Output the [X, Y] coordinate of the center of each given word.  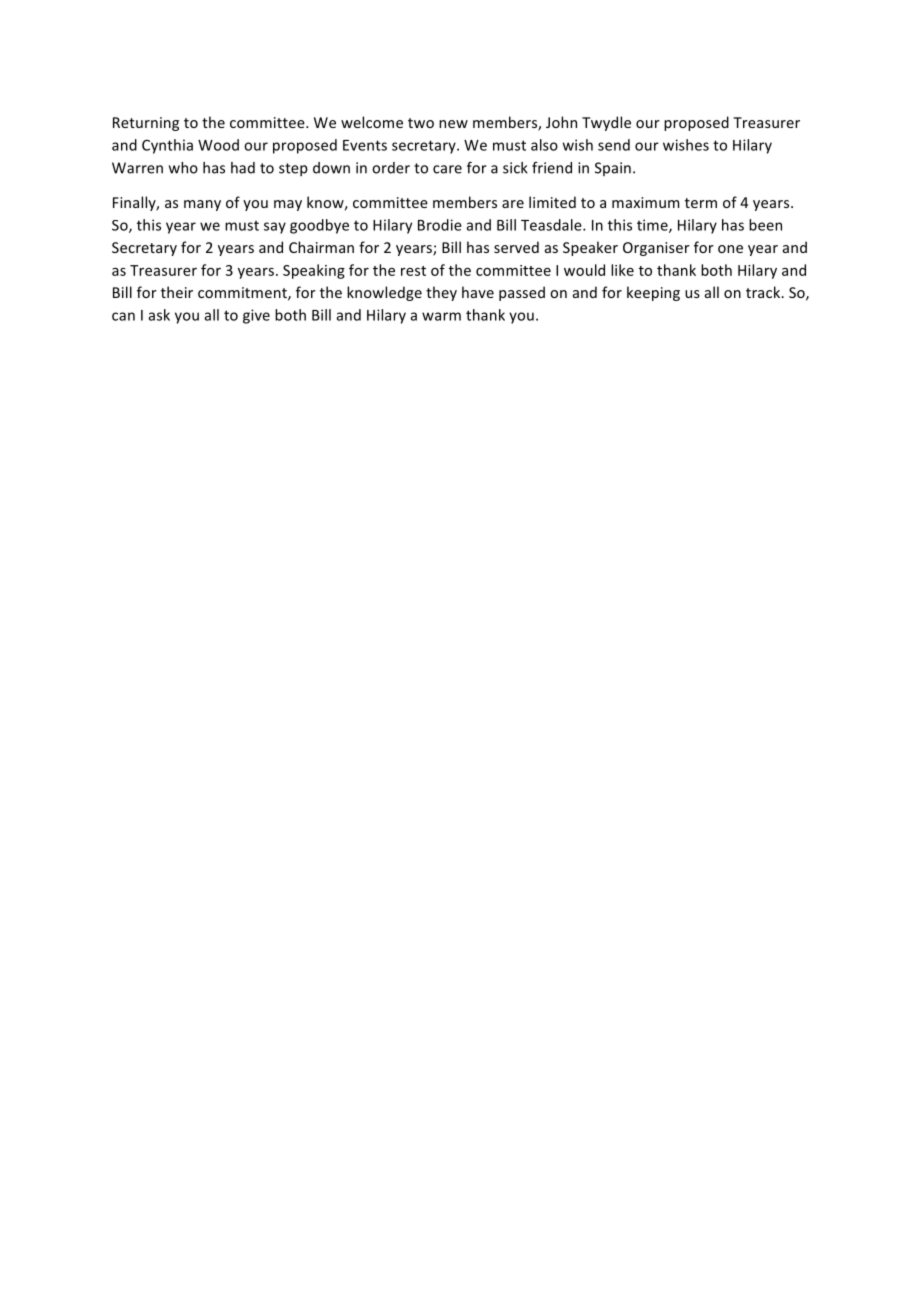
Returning [146, 124]
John [561, 122]
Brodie [440, 225]
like [622, 270]
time [653, 226]
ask [159, 315]
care [447, 169]
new [453, 124]
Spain [613, 169]
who [183, 168]
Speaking [314, 271]
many [202, 205]
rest [413, 271]
